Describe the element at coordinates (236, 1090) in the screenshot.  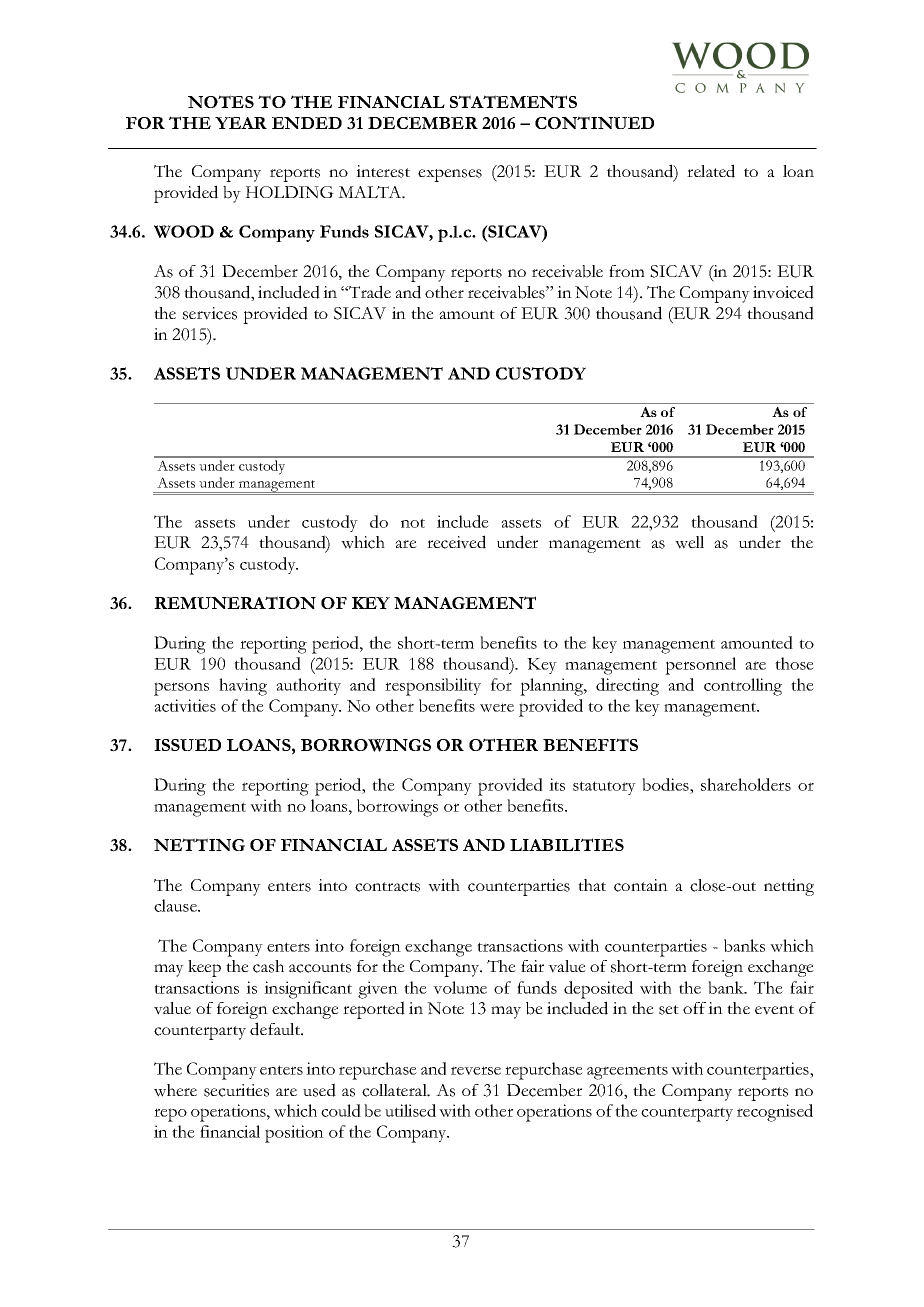
I see `securities` at that location.
